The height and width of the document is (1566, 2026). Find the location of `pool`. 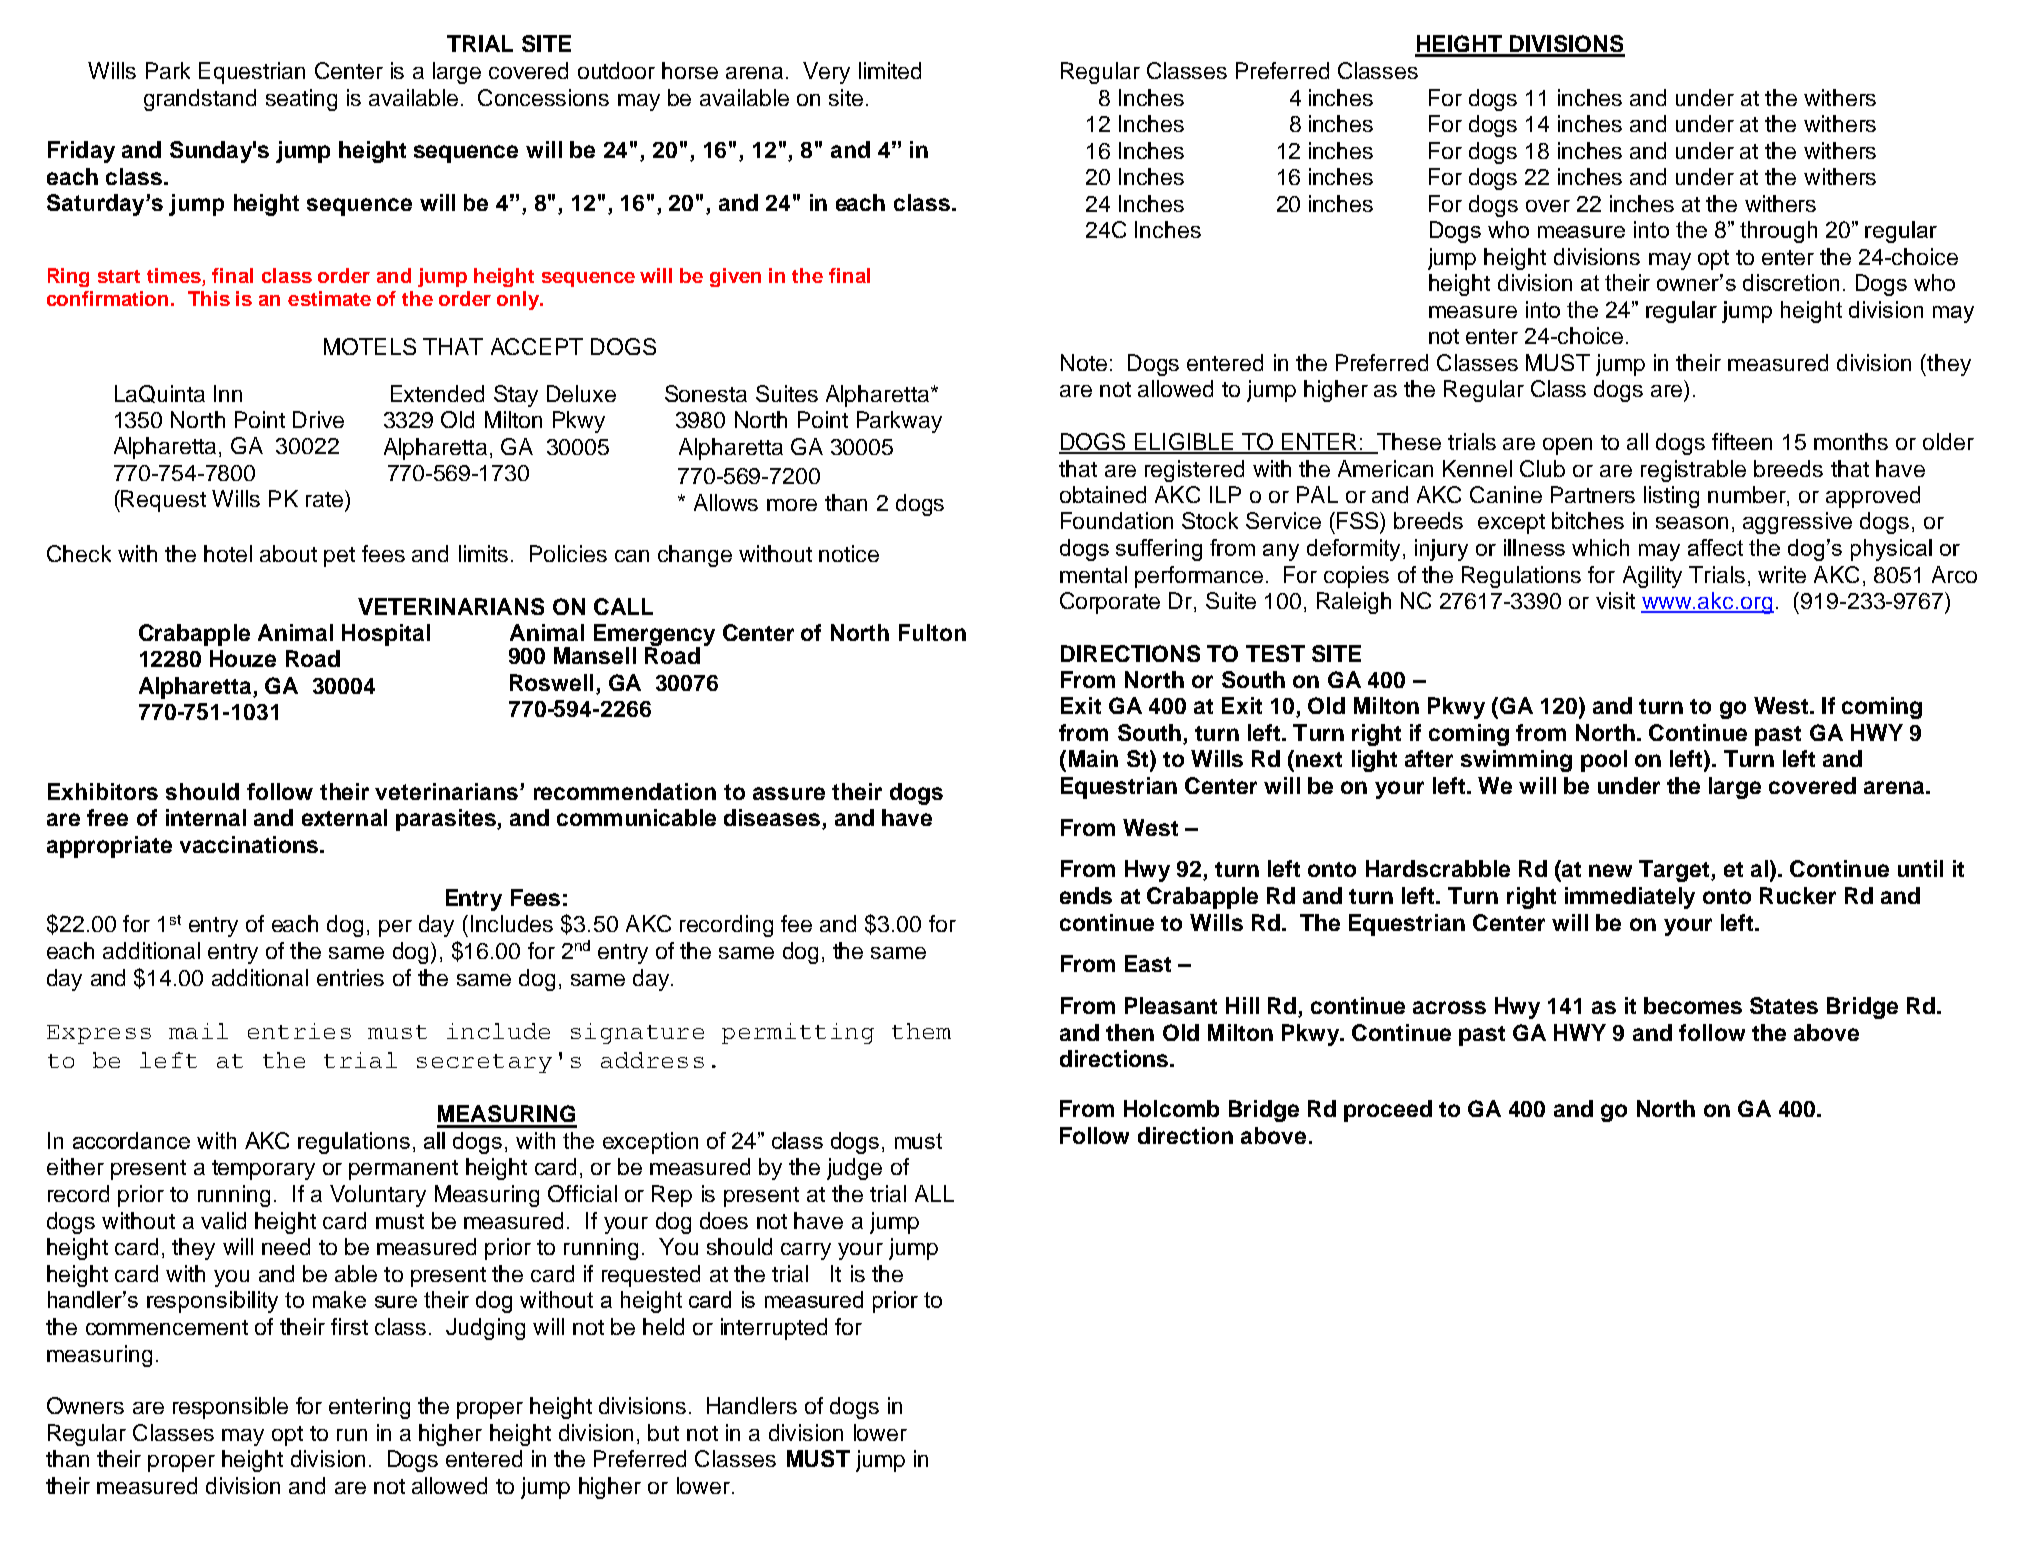

pool is located at coordinates (1604, 761).
